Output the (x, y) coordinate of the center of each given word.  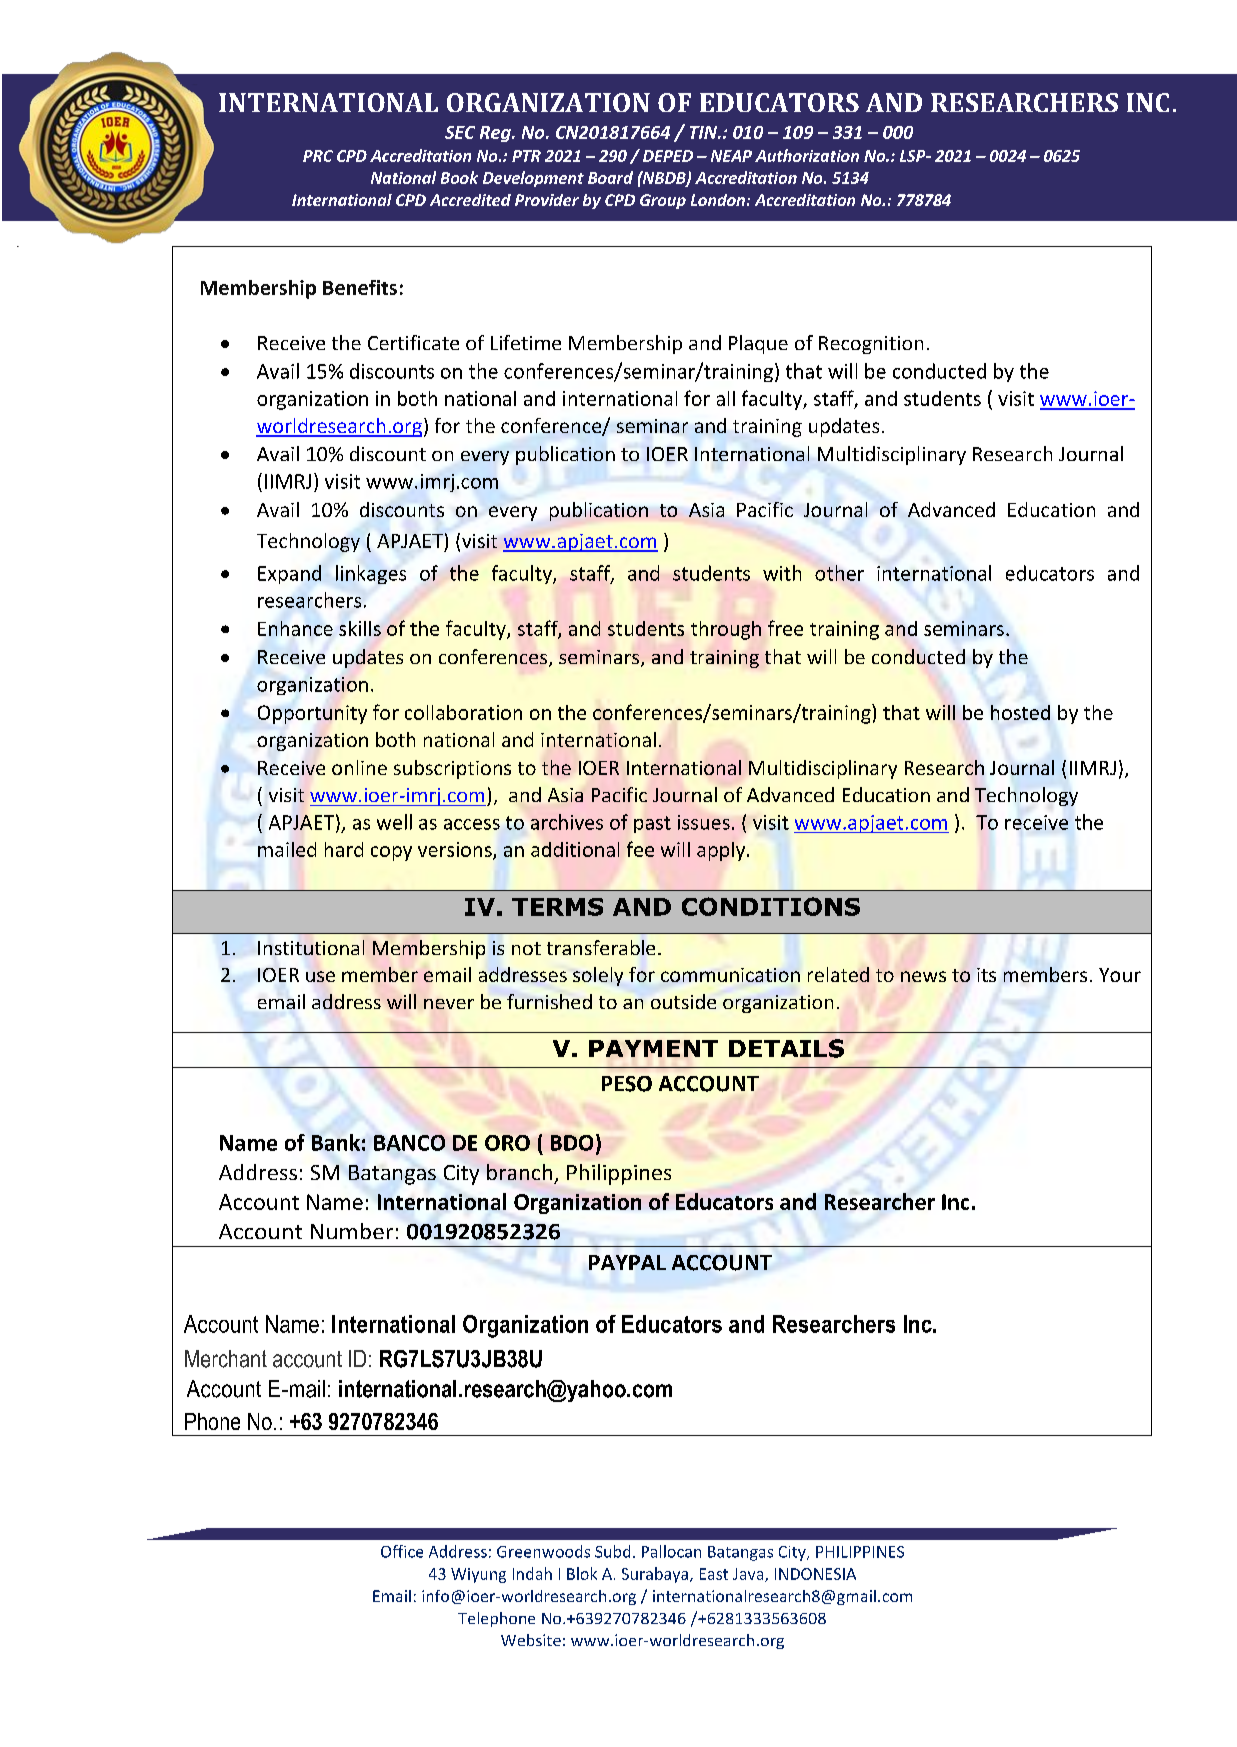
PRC (318, 156)
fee (640, 849)
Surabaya (655, 1575)
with (782, 573)
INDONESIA (815, 1574)
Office (402, 1551)
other (839, 573)
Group (663, 201)
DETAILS (786, 1048)
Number (352, 1231)
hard (344, 849)
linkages (371, 574)
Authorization (807, 155)
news (923, 976)
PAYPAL (627, 1262)
